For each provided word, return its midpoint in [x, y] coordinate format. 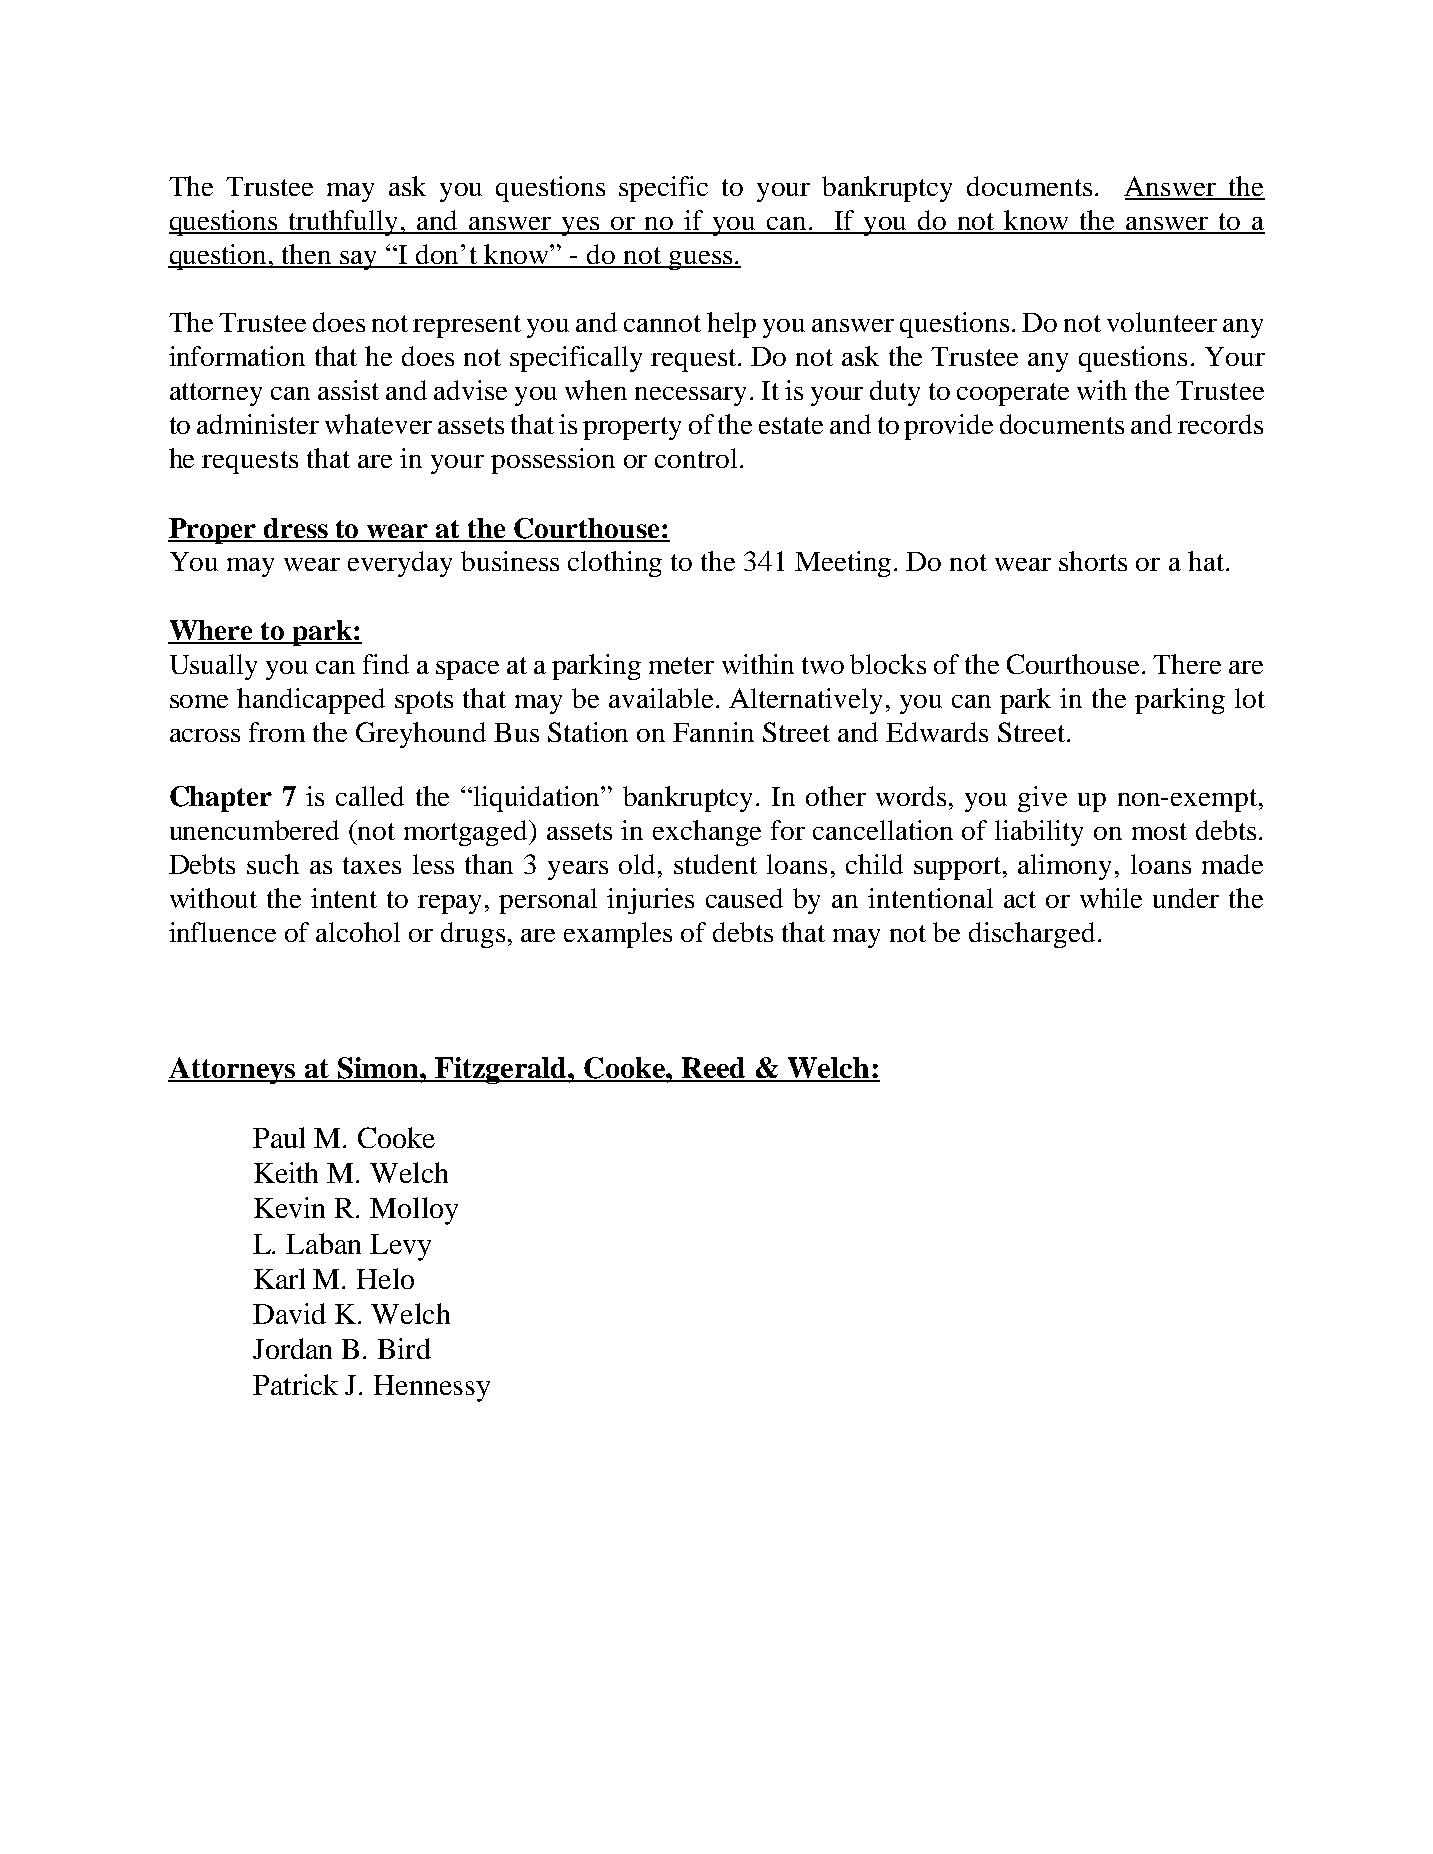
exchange [707, 833]
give [1042, 799]
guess [701, 260]
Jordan [292, 1348]
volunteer [1162, 322]
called [370, 796]
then [307, 255]
